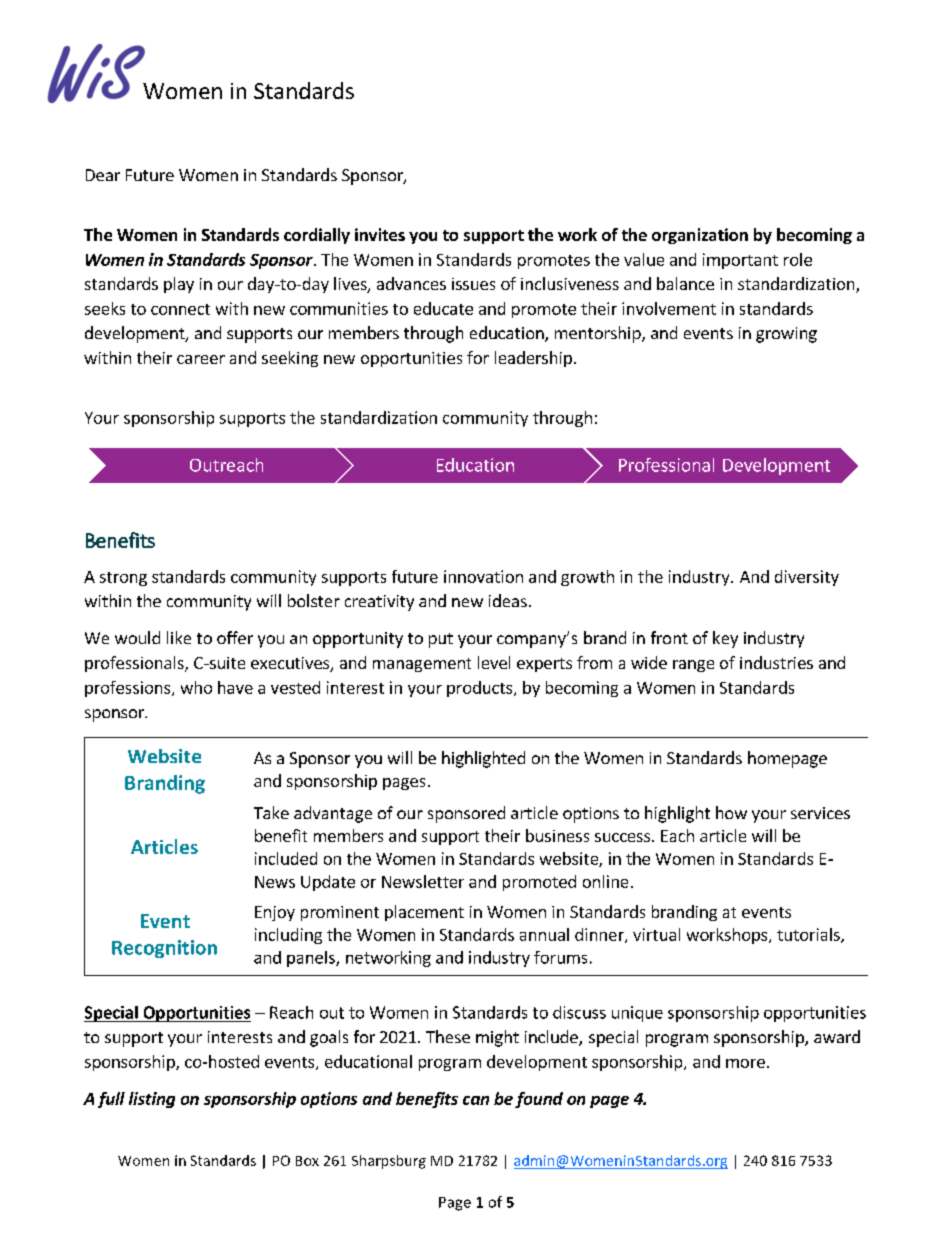 This image has height=1233, width=952. What do you see at coordinates (786, 335) in the image?
I see `growing` at bounding box center [786, 335].
